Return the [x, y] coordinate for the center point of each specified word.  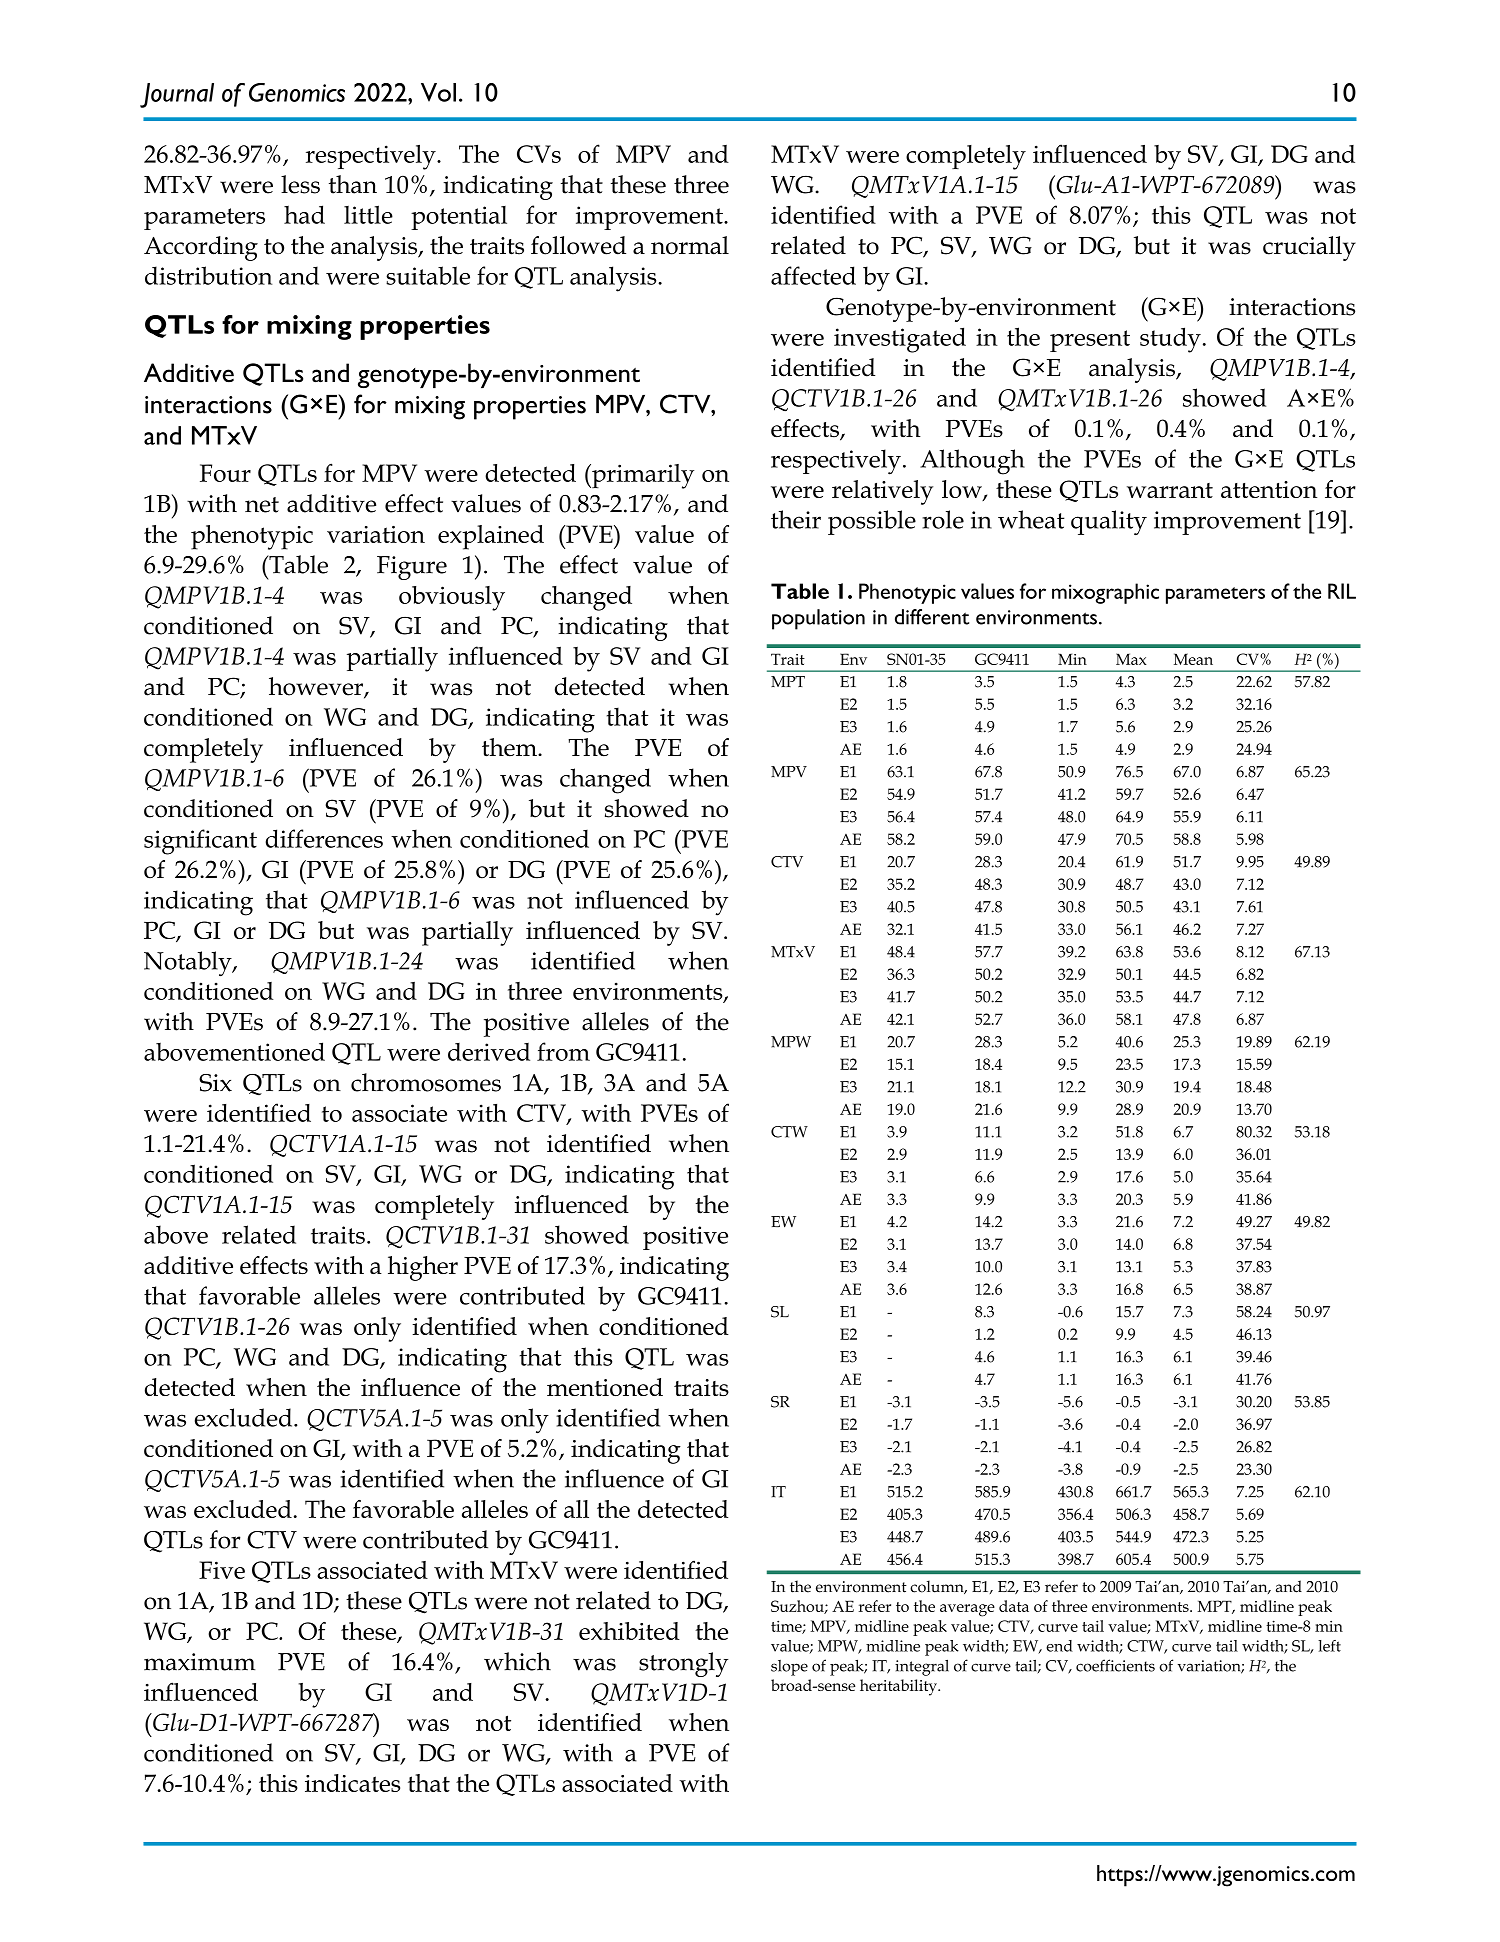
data [1014, 1606]
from [563, 1051]
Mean [1193, 659]
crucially [1309, 248]
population [818, 619]
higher [423, 1268]
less [300, 184]
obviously [452, 598]
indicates [352, 1783]
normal [690, 245]
